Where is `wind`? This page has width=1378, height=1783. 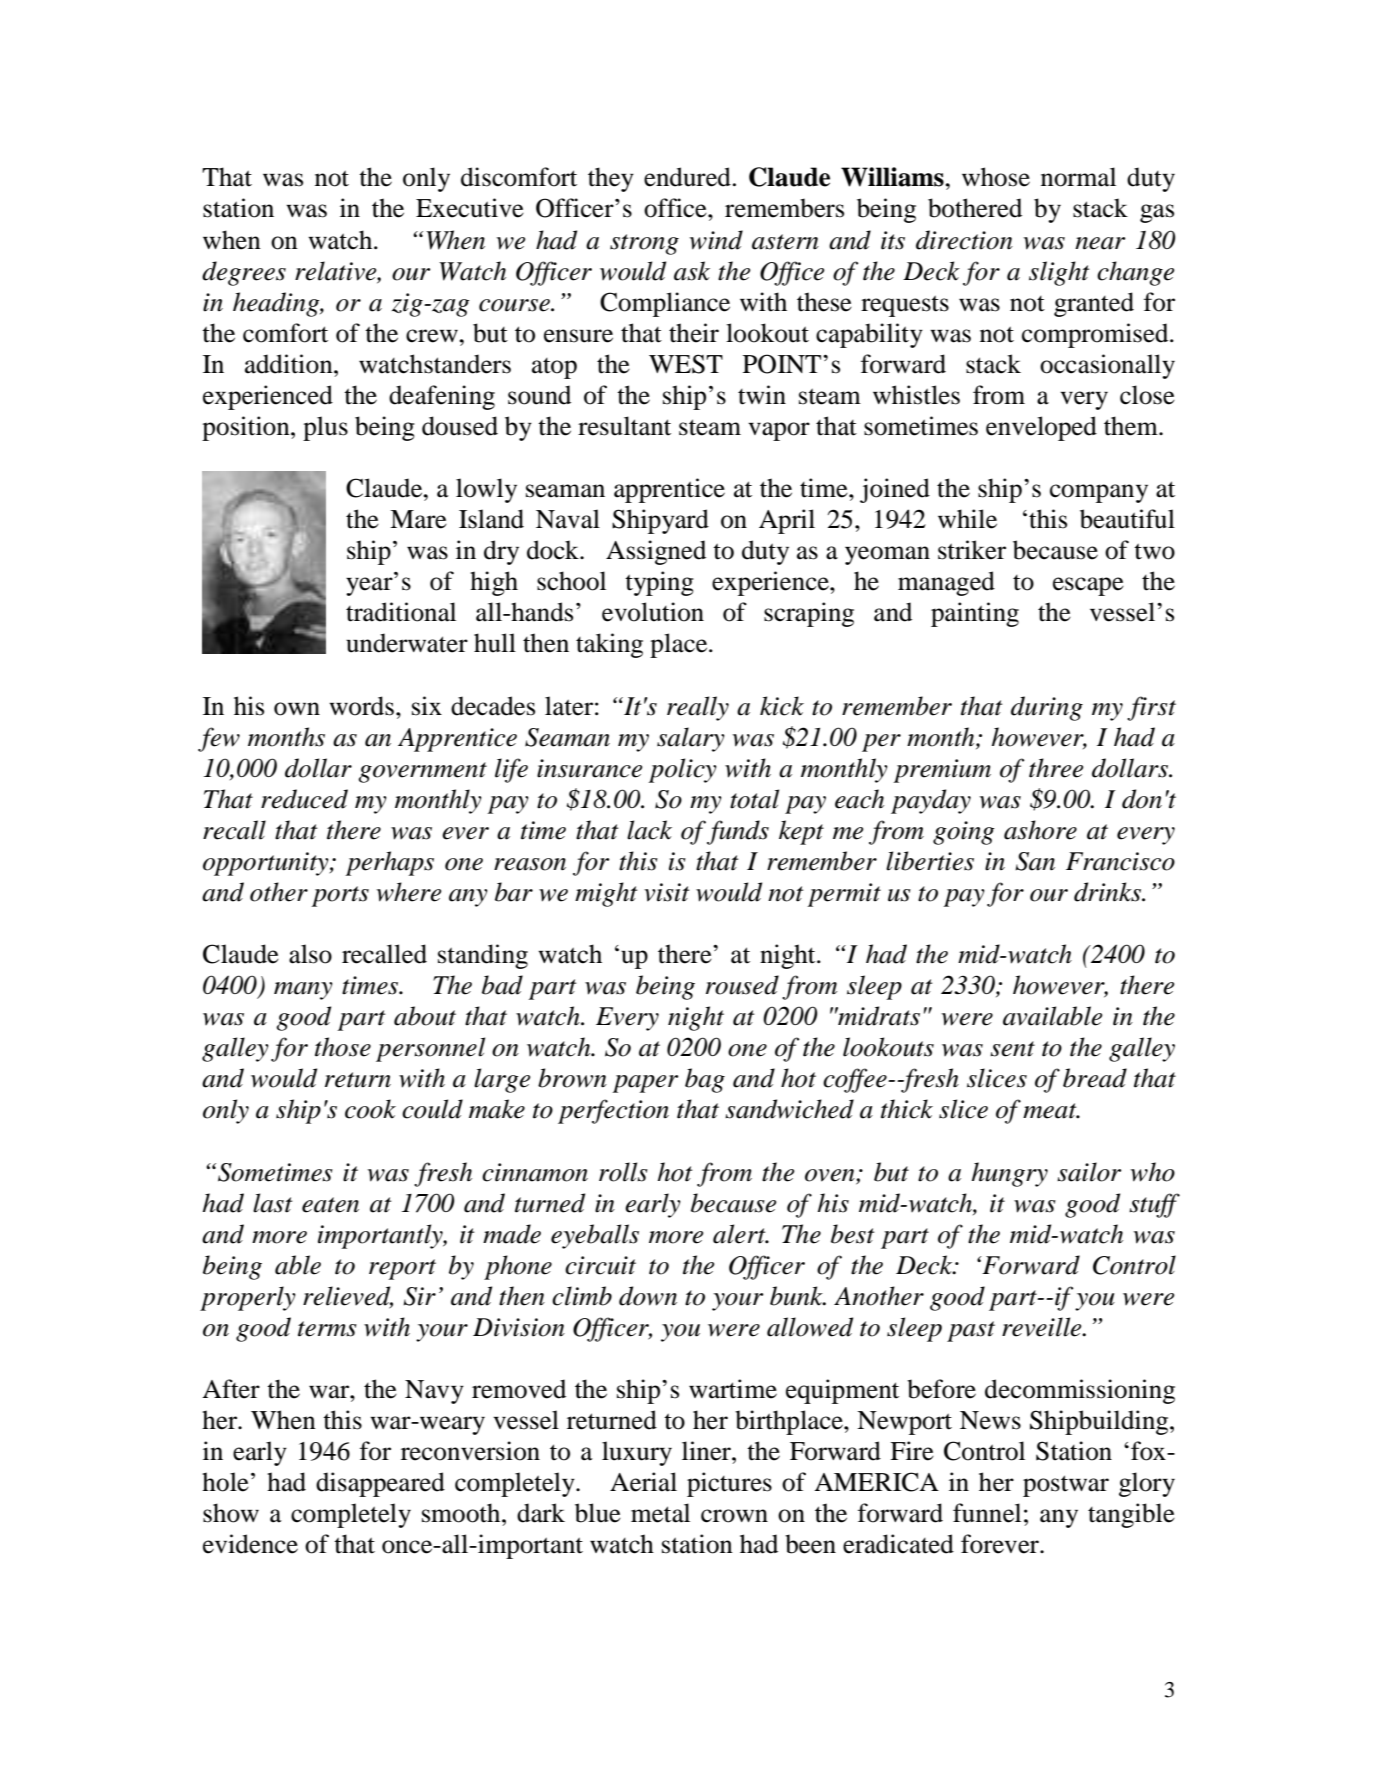 wind is located at coordinates (716, 240).
